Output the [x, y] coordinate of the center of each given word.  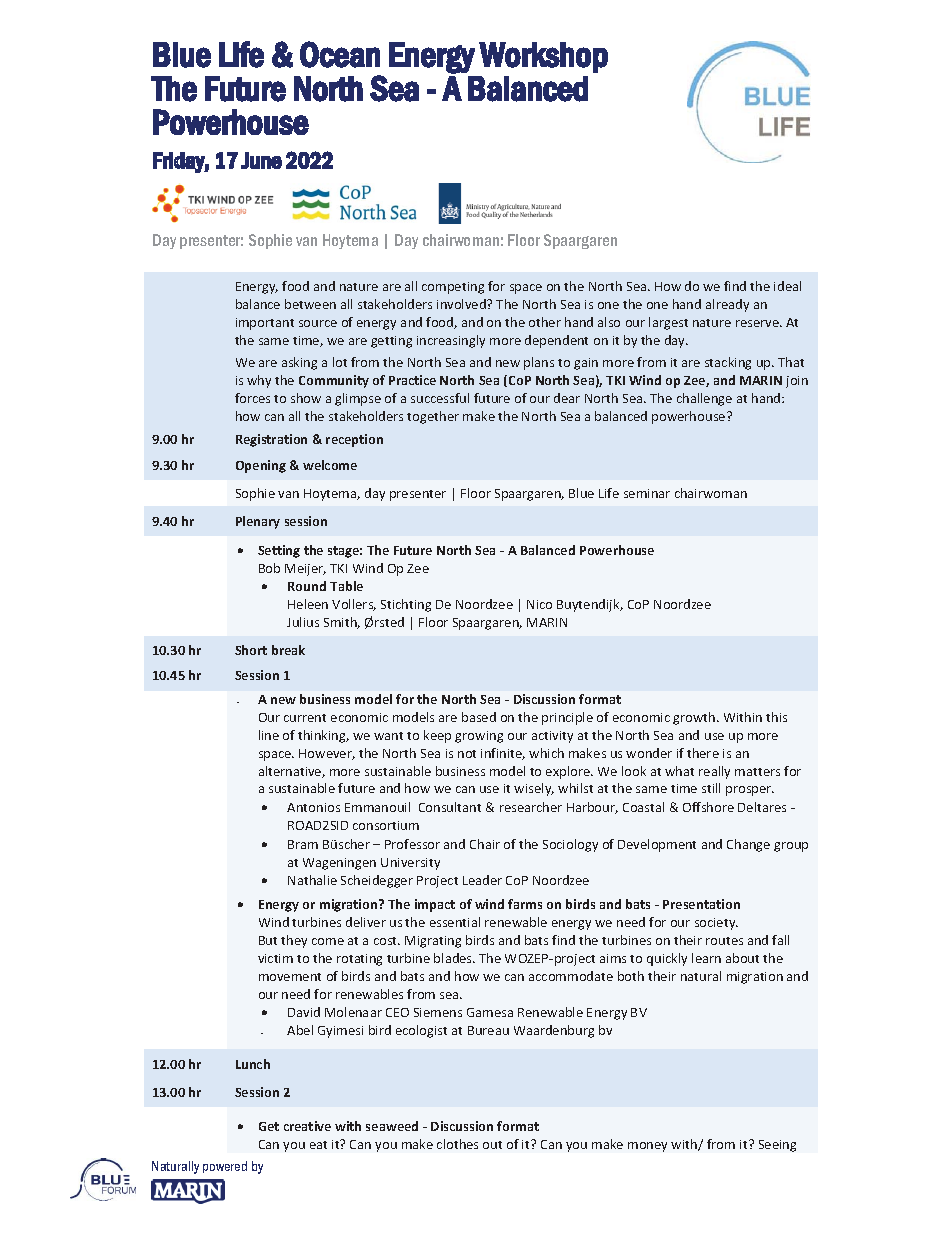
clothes [457, 1144]
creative [307, 1126]
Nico [539, 604]
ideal [787, 286]
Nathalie [312, 880]
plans [539, 363]
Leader [482, 880]
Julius [303, 622]
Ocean [340, 54]
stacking [728, 363]
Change [748, 845]
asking [299, 363]
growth [695, 718]
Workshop [543, 57]
